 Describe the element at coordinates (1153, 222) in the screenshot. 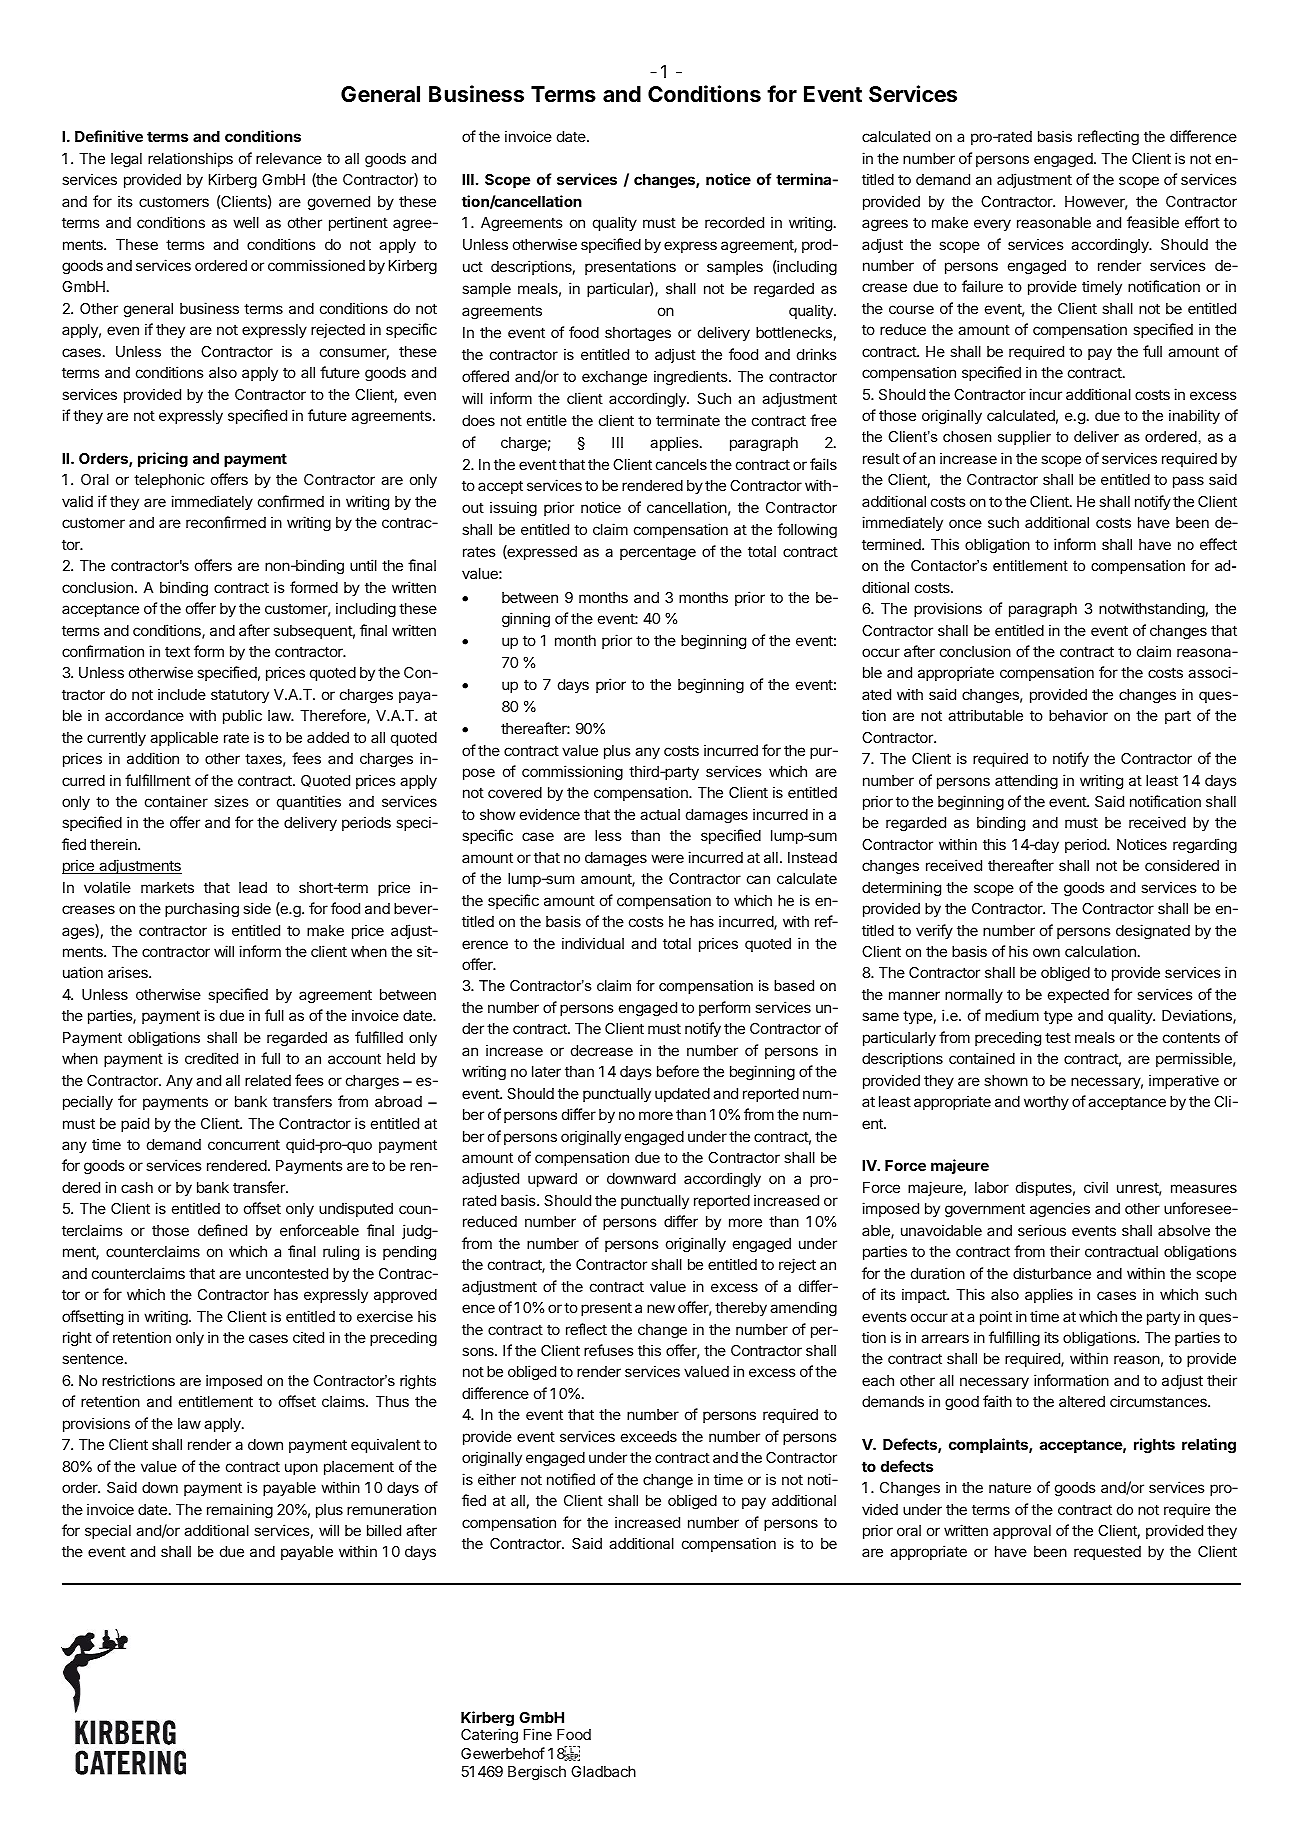

I see `feasible` at that location.
